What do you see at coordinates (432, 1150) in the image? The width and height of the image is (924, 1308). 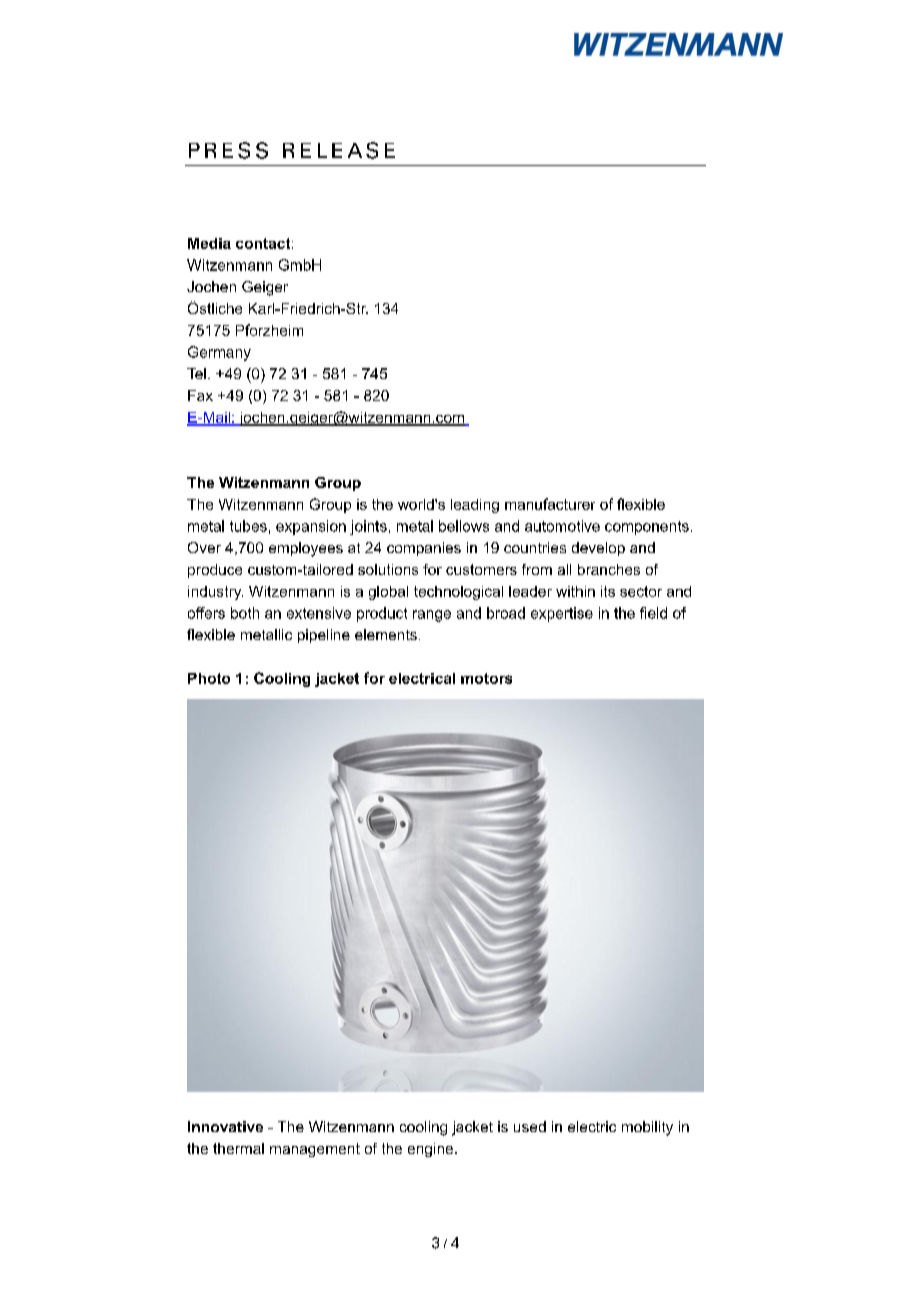 I see `engine` at bounding box center [432, 1150].
